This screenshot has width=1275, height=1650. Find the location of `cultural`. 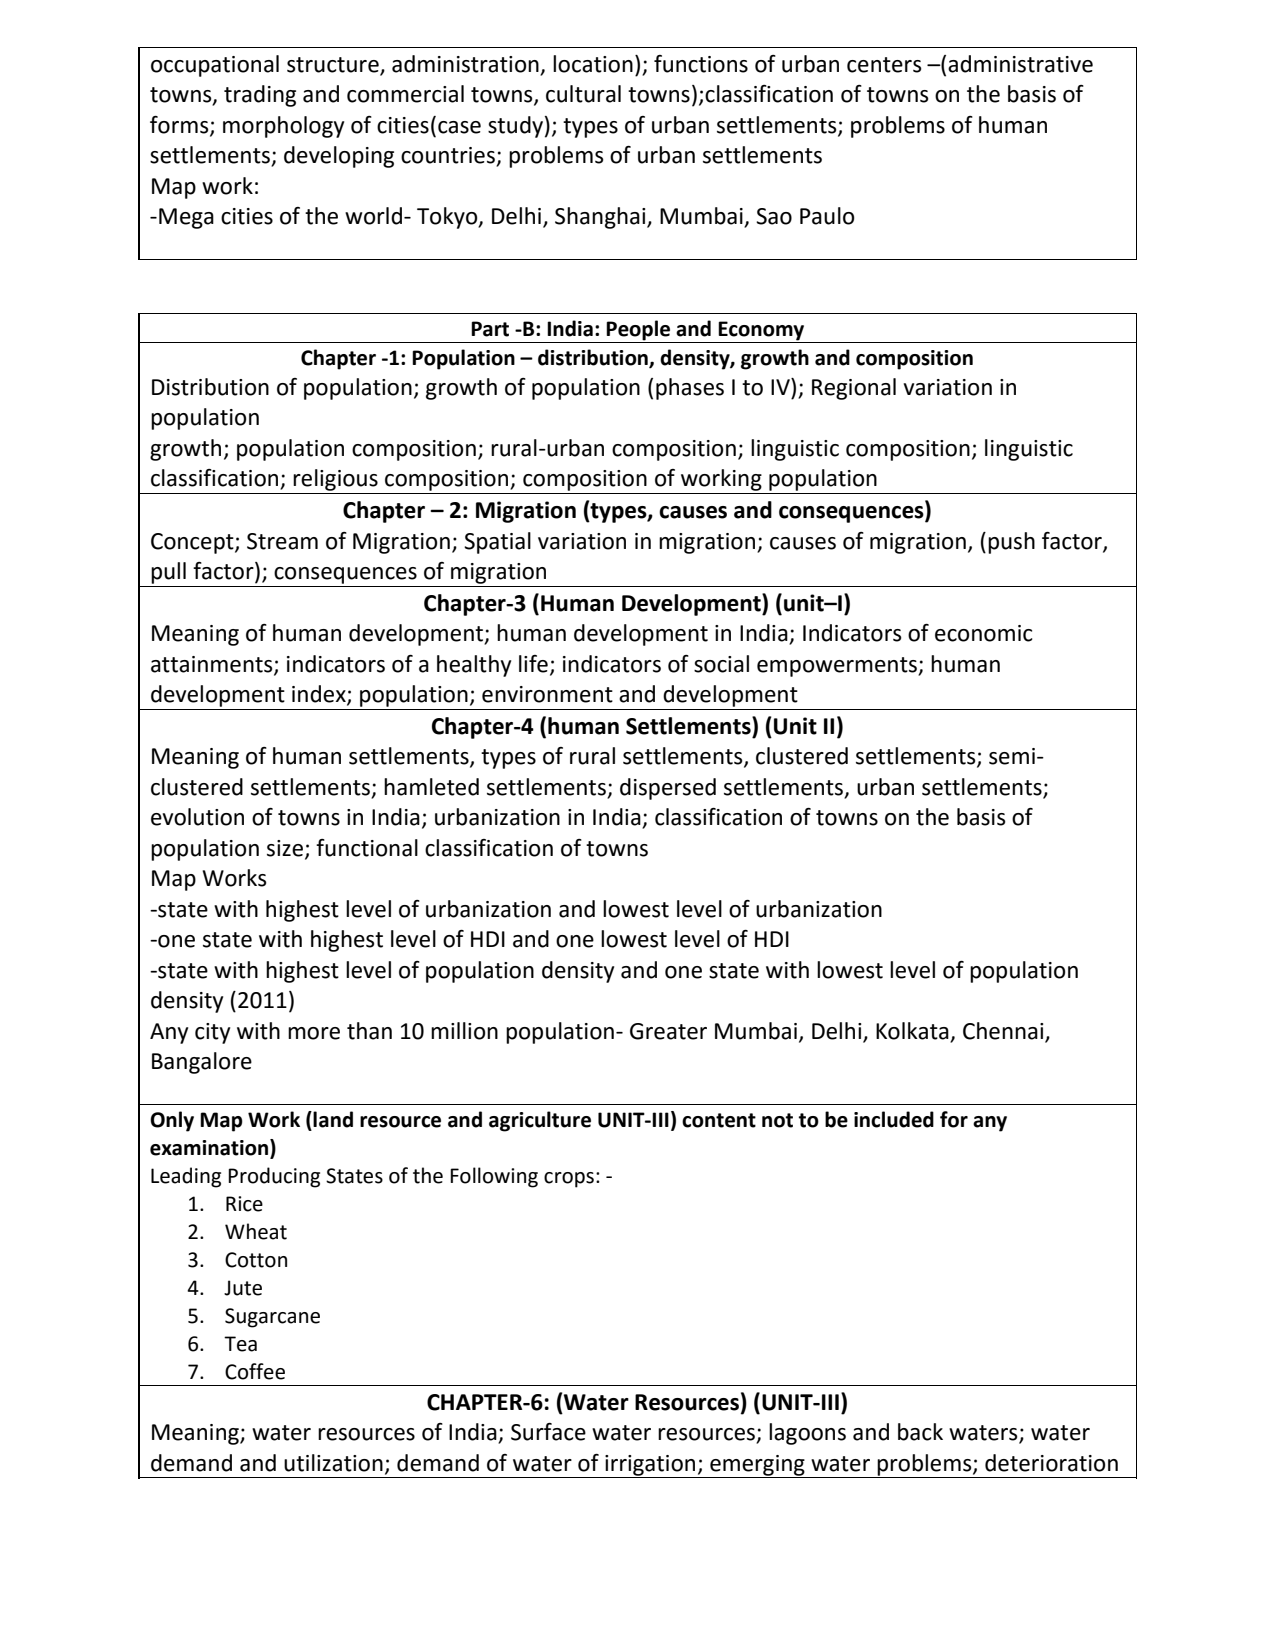

cultural is located at coordinates (583, 94).
